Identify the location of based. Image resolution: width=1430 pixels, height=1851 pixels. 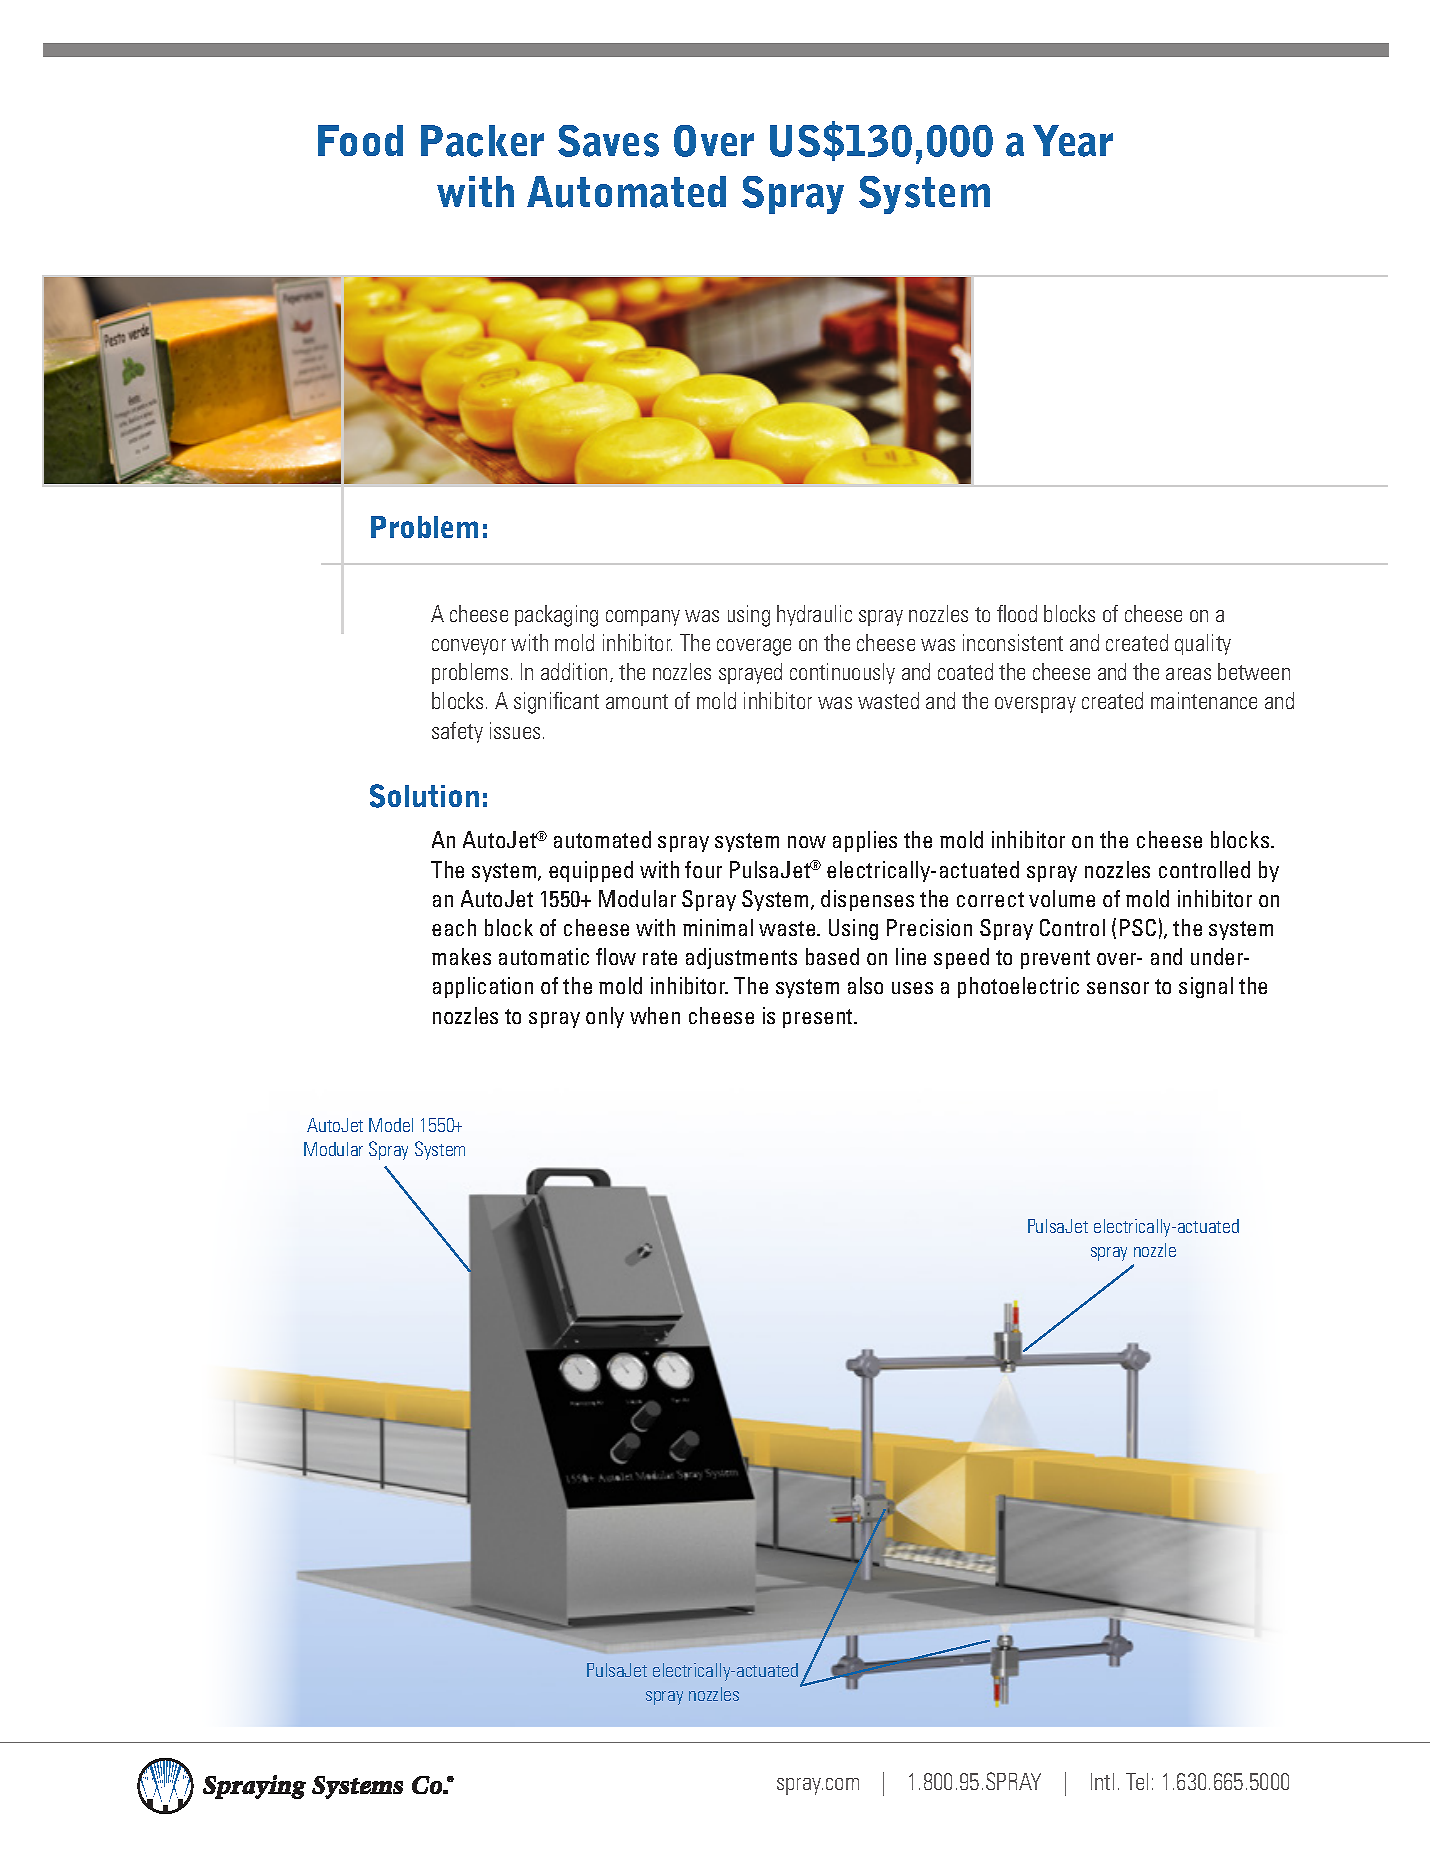
(832, 956).
